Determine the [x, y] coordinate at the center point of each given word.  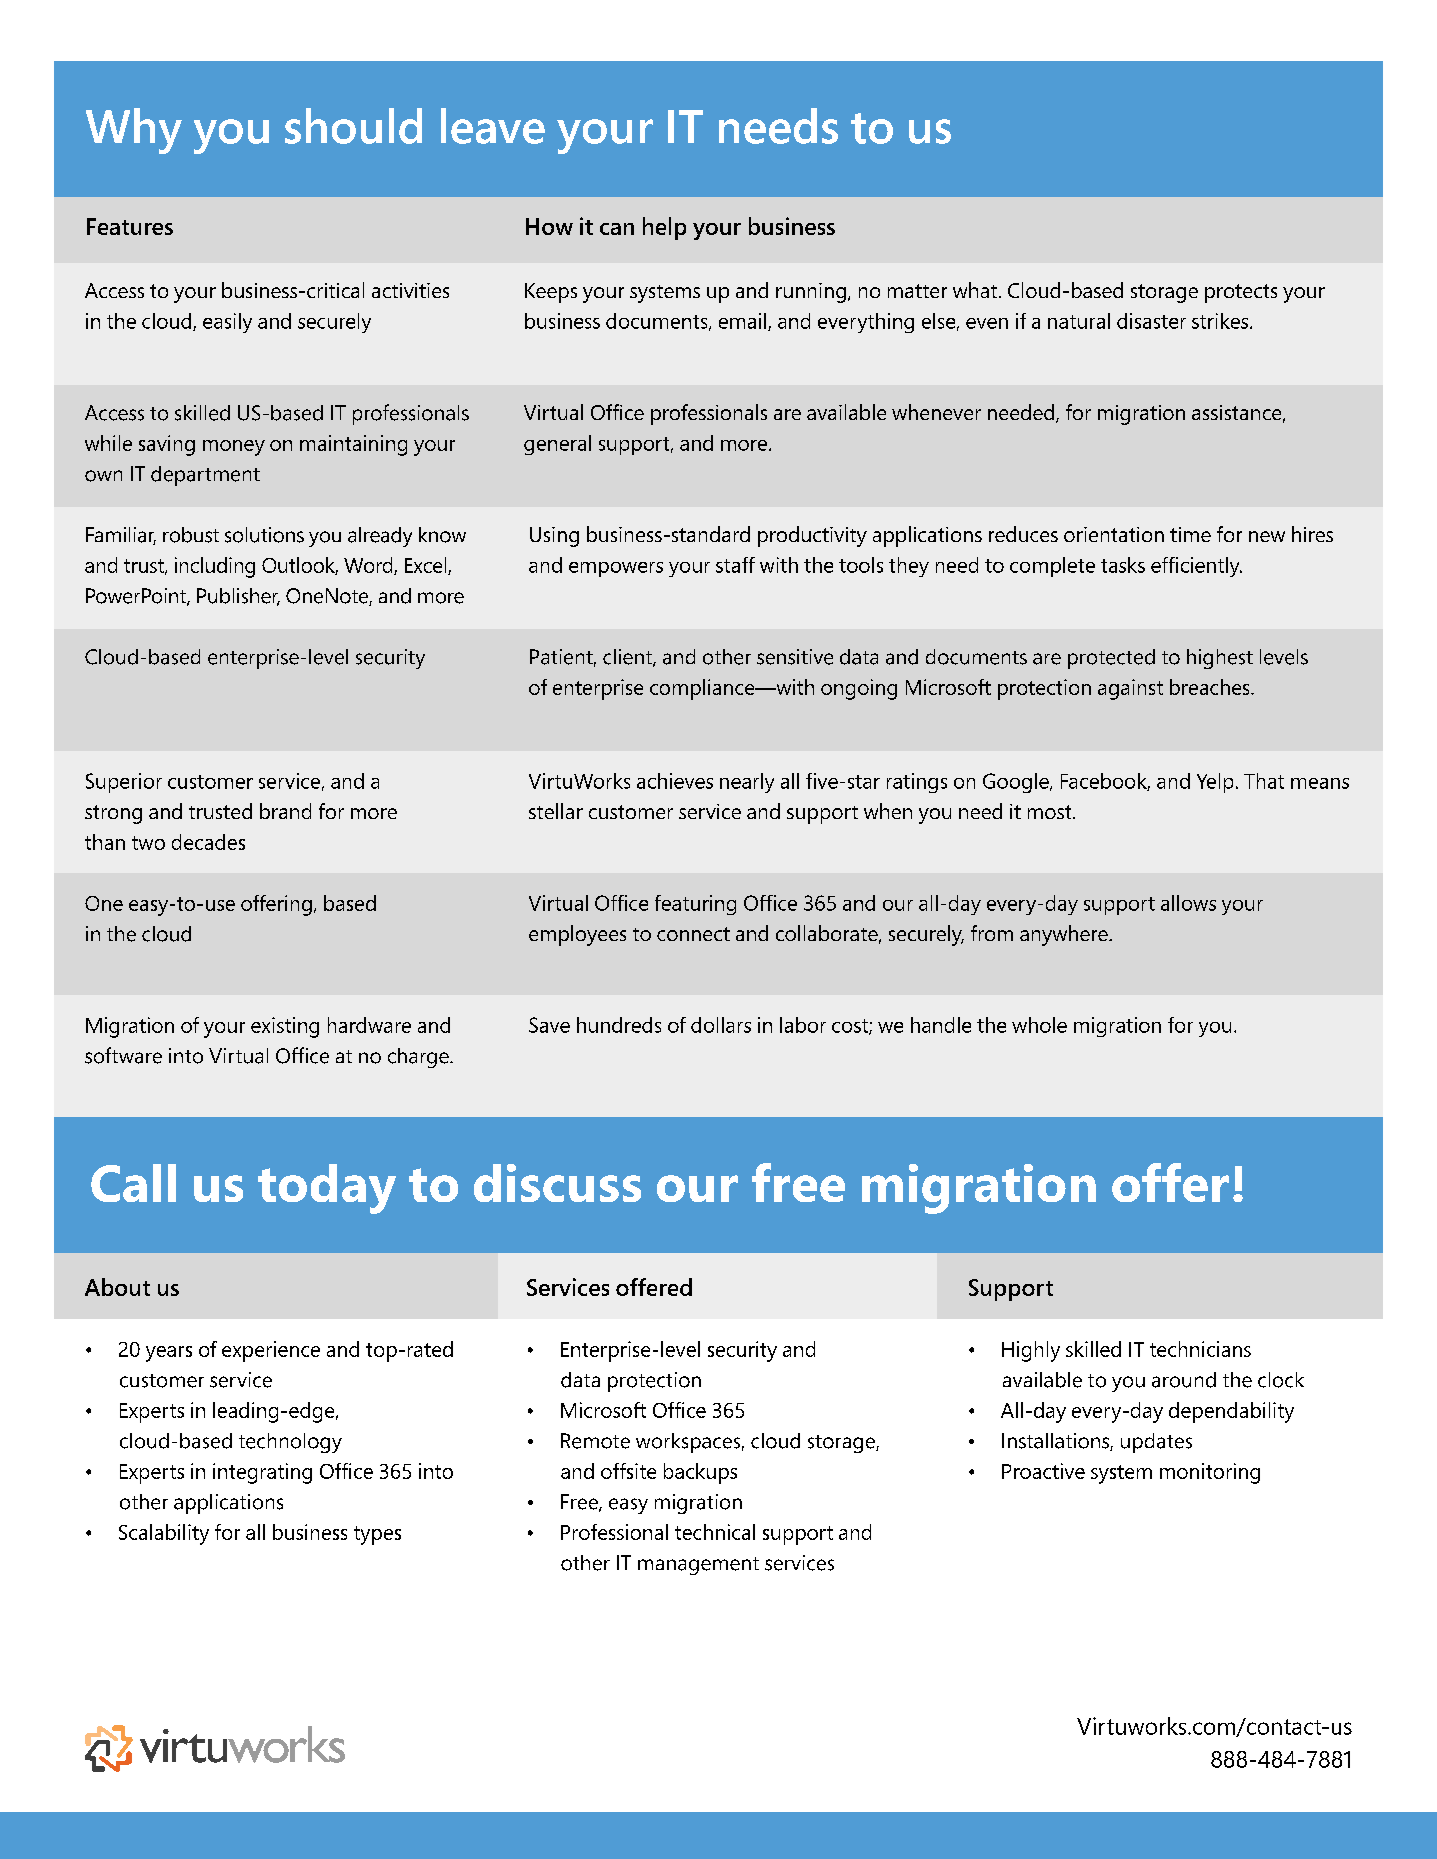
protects [1241, 293]
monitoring [1210, 1473]
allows [1188, 903]
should [353, 126]
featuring [695, 905]
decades [208, 842]
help [664, 228]
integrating [262, 1473]
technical [715, 1532]
